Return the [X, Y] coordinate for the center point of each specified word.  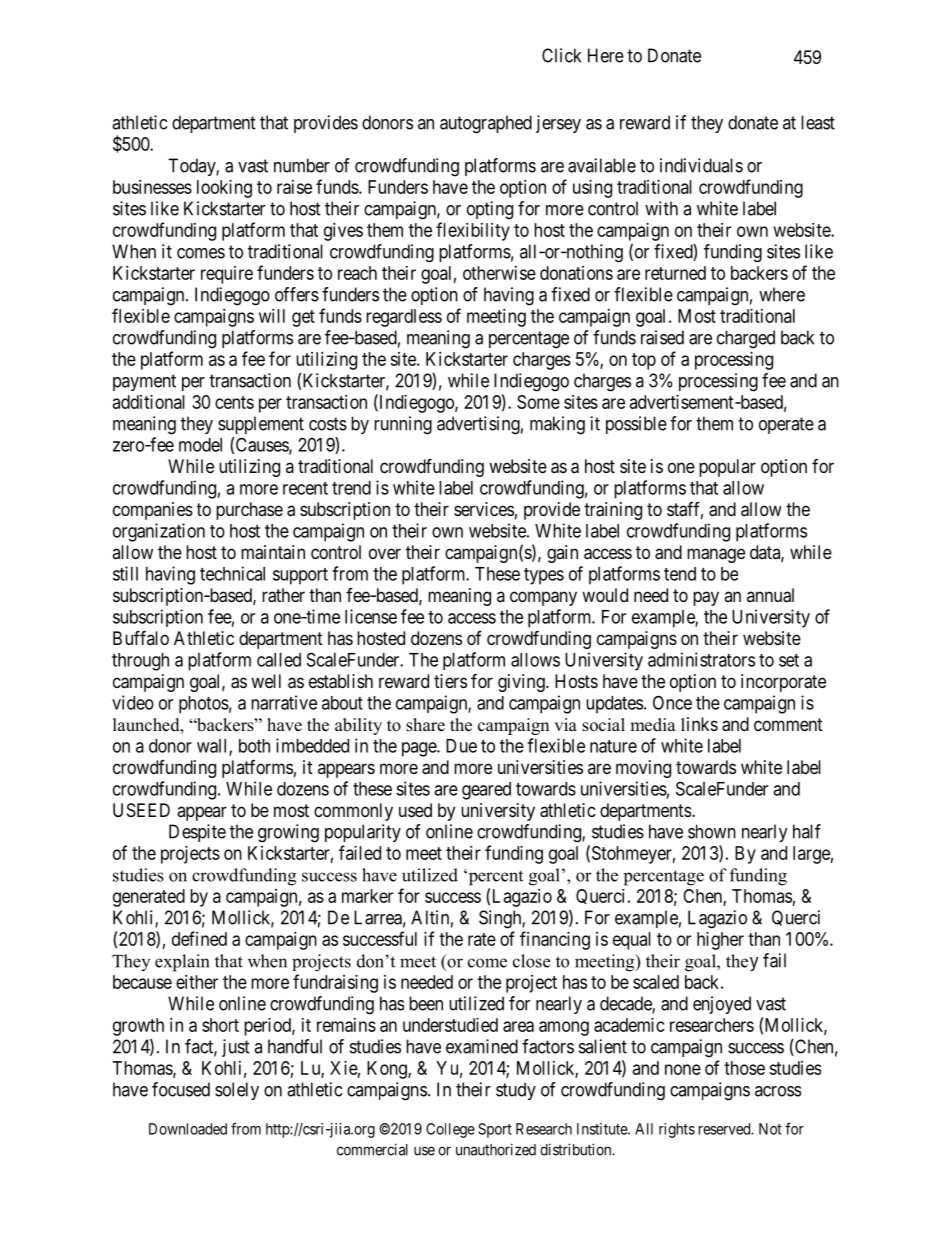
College [450, 1130]
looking [224, 189]
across [778, 1091]
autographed [486, 124]
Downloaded [188, 1129]
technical [232, 573]
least [818, 122]
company [543, 598]
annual [770, 595]
